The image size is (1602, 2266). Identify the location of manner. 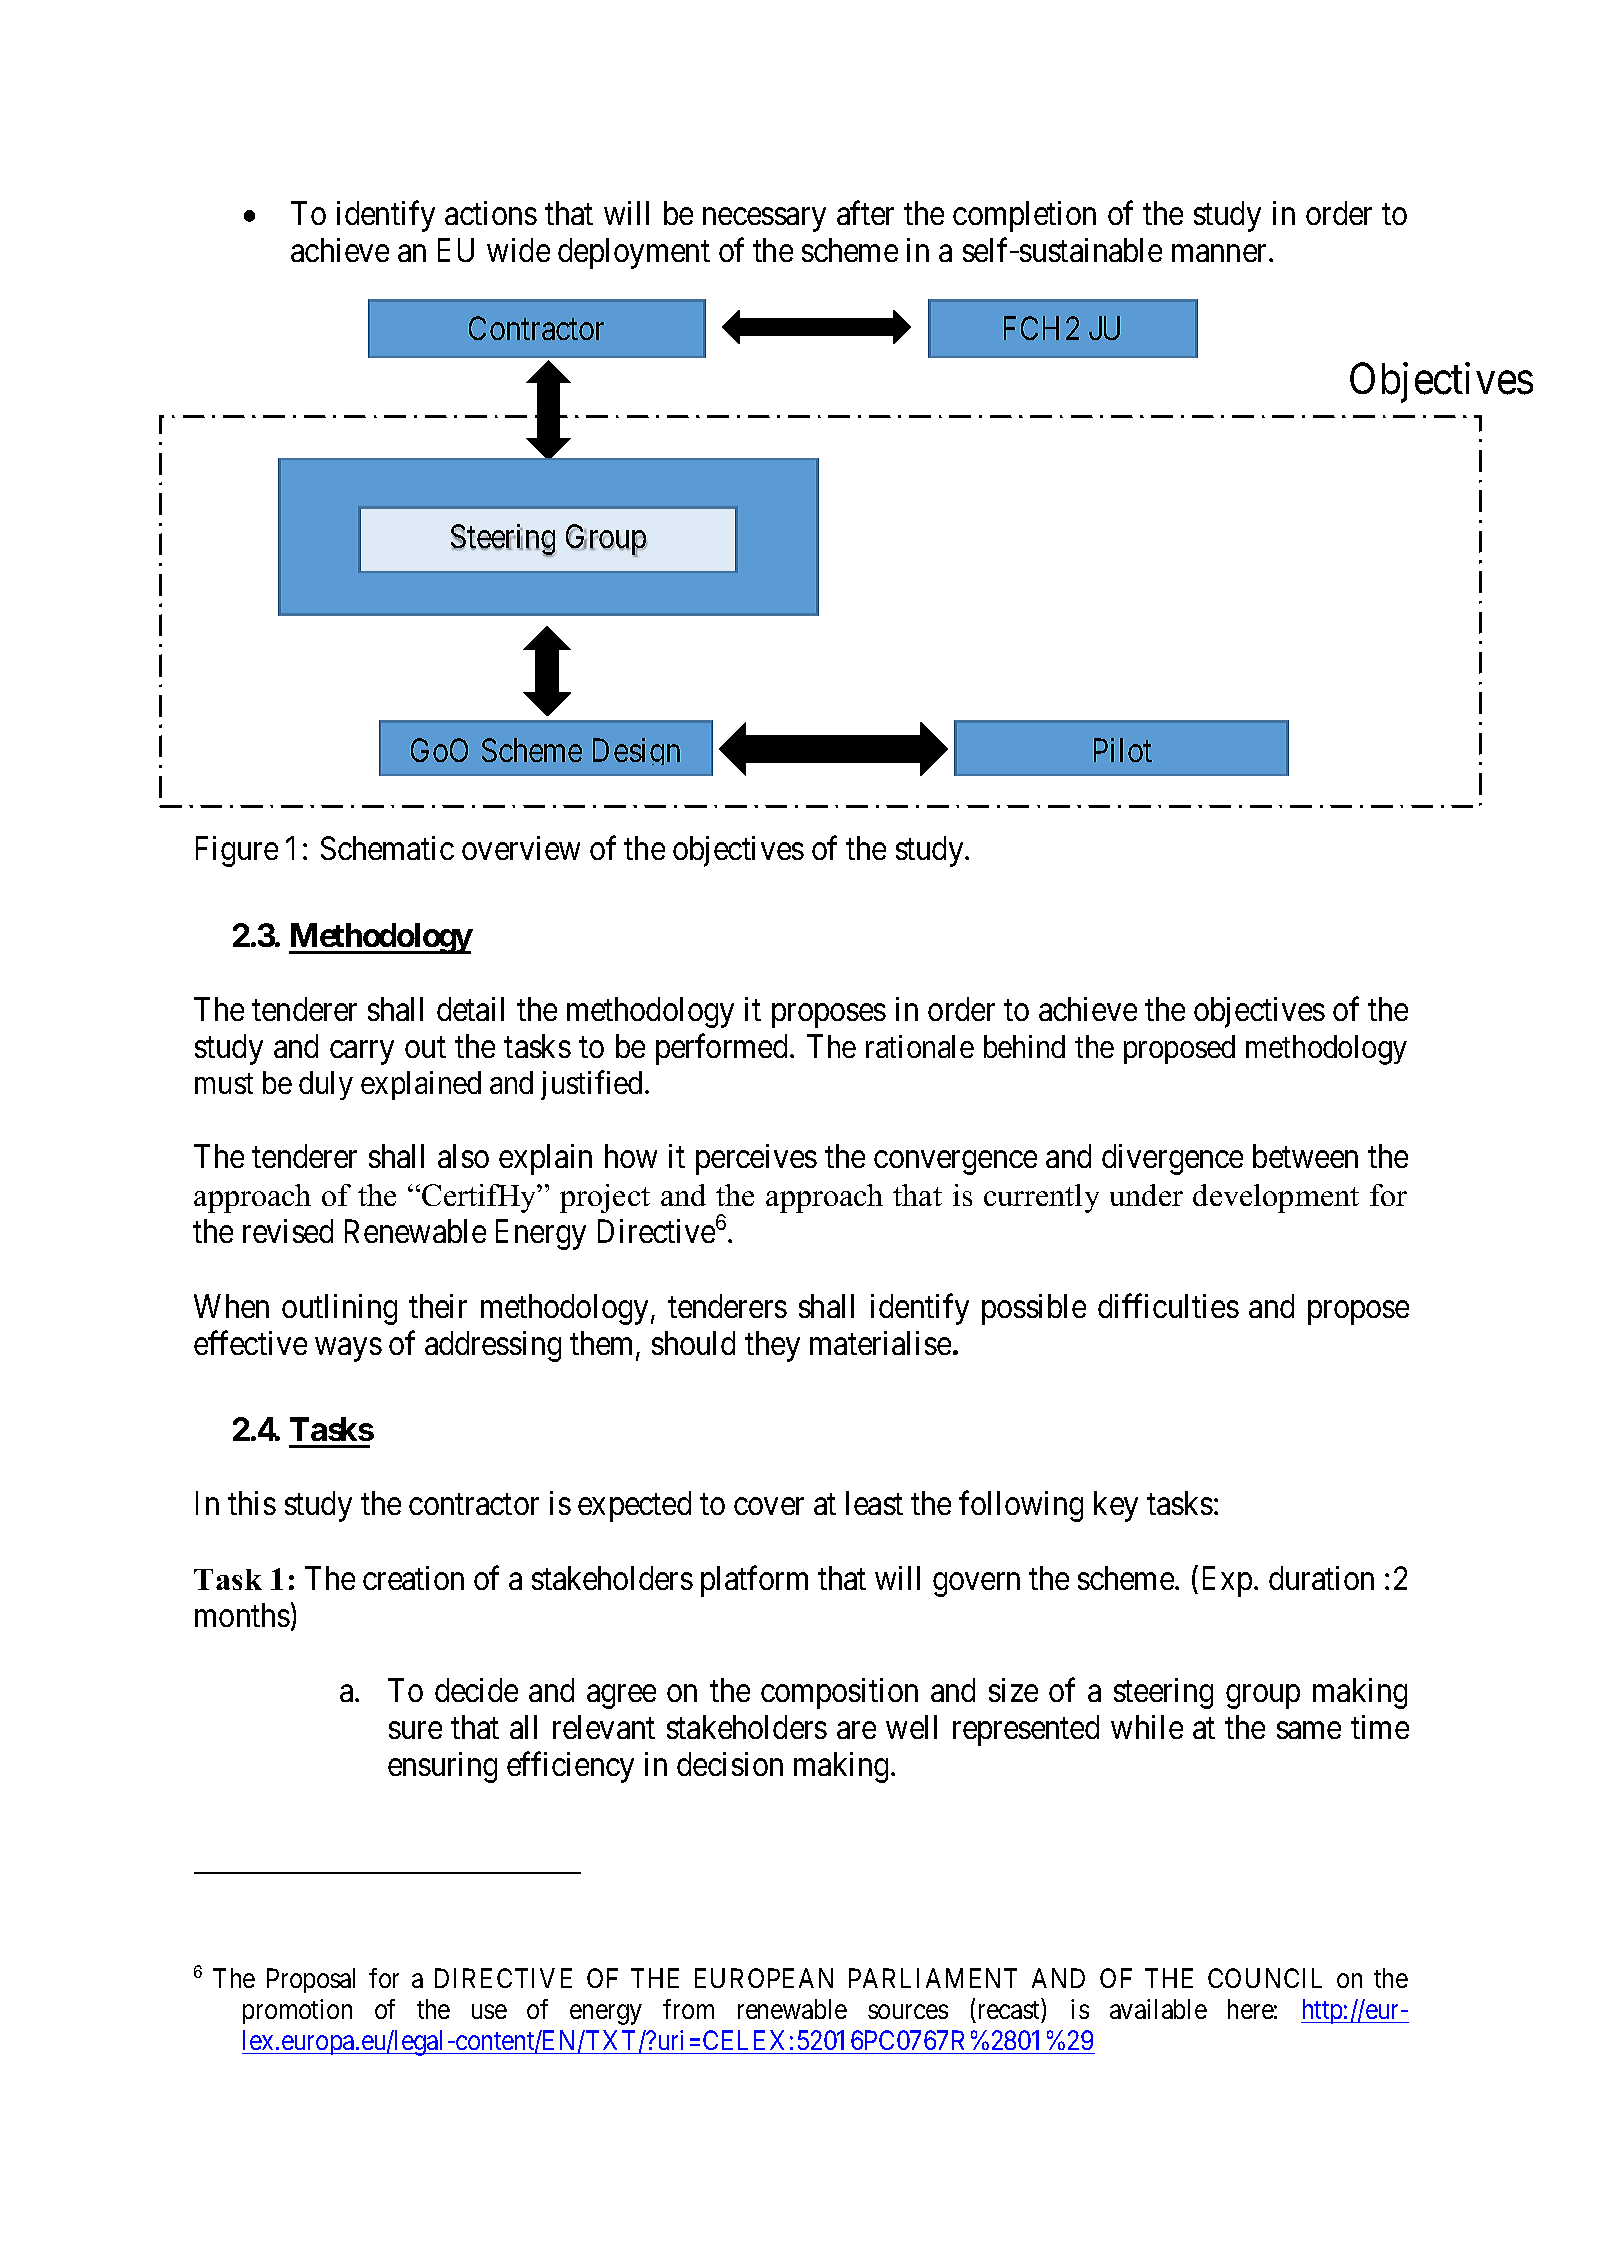
(1221, 253).
